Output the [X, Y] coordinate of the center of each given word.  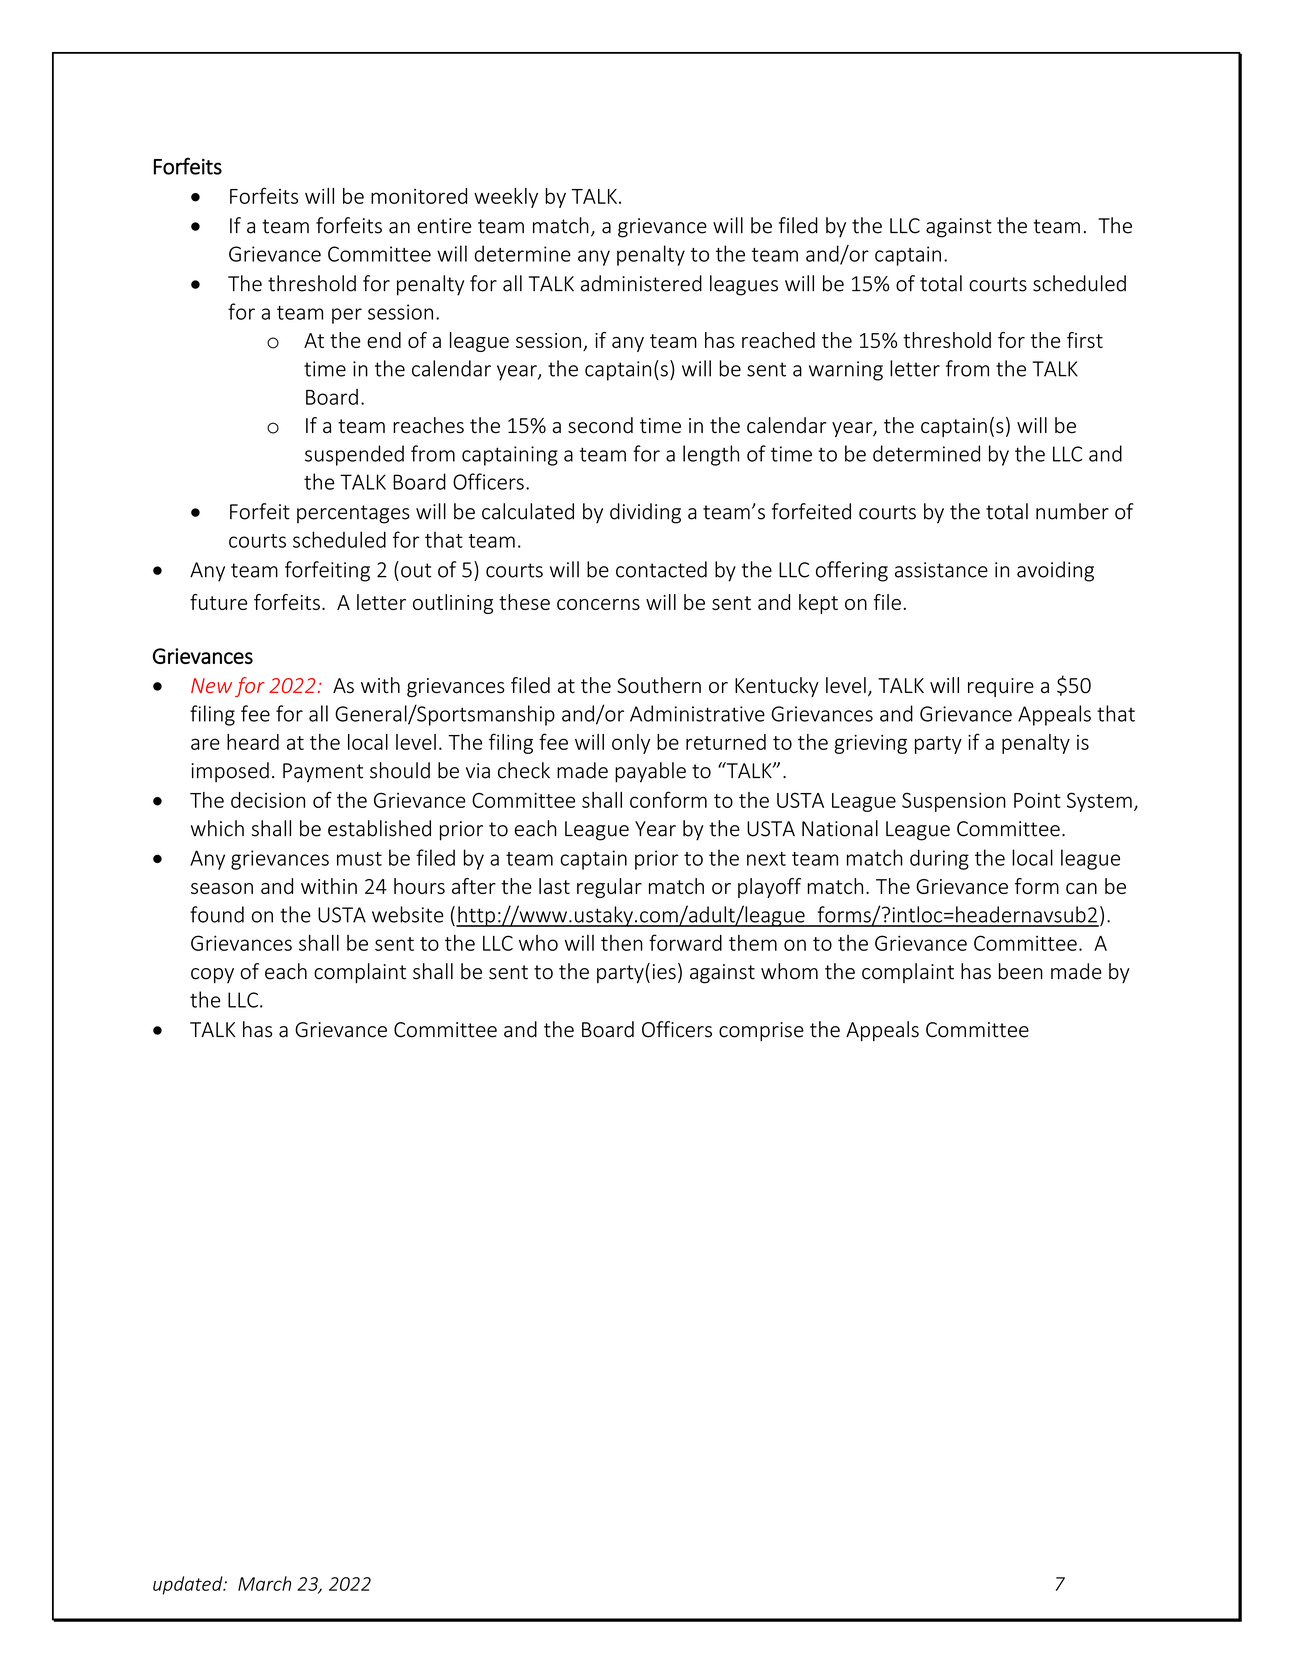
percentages [353, 514]
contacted [661, 569]
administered [641, 283]
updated [189, 1585]
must [359, 859]
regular [609, 888]
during [939, 859]
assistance [941, 570]
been [1021, 971]
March [264, 1583]
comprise [761, 1031]
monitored [419, 196]
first [1085, 340]
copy [212, 975]
